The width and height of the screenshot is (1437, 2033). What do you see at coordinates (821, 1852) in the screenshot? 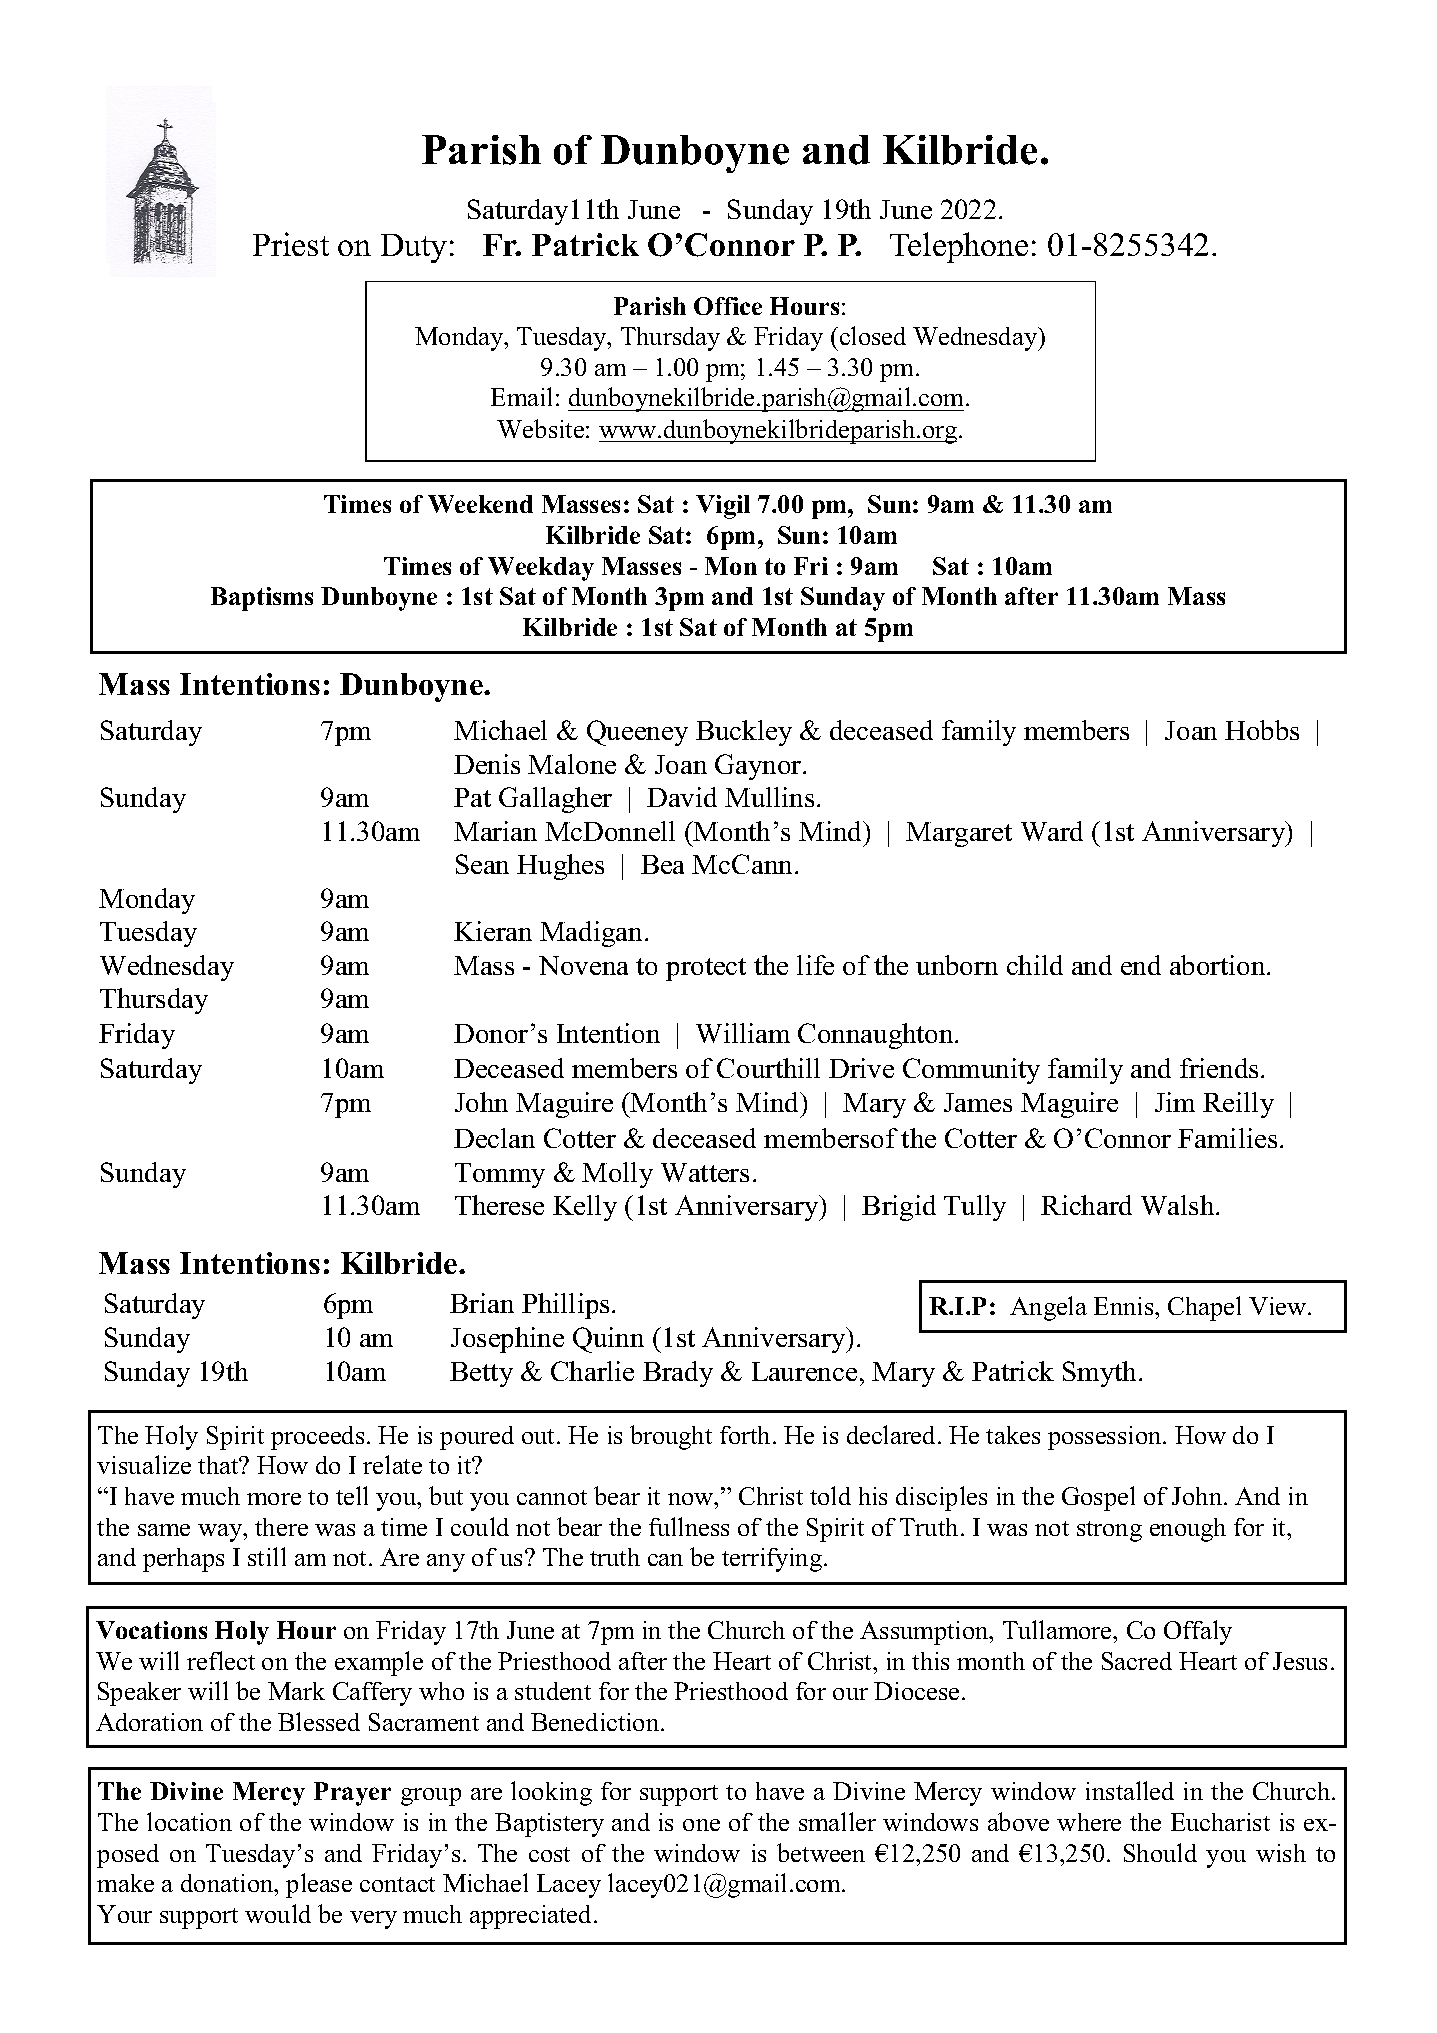
I see `between` at bounding box center [821, 1852].
